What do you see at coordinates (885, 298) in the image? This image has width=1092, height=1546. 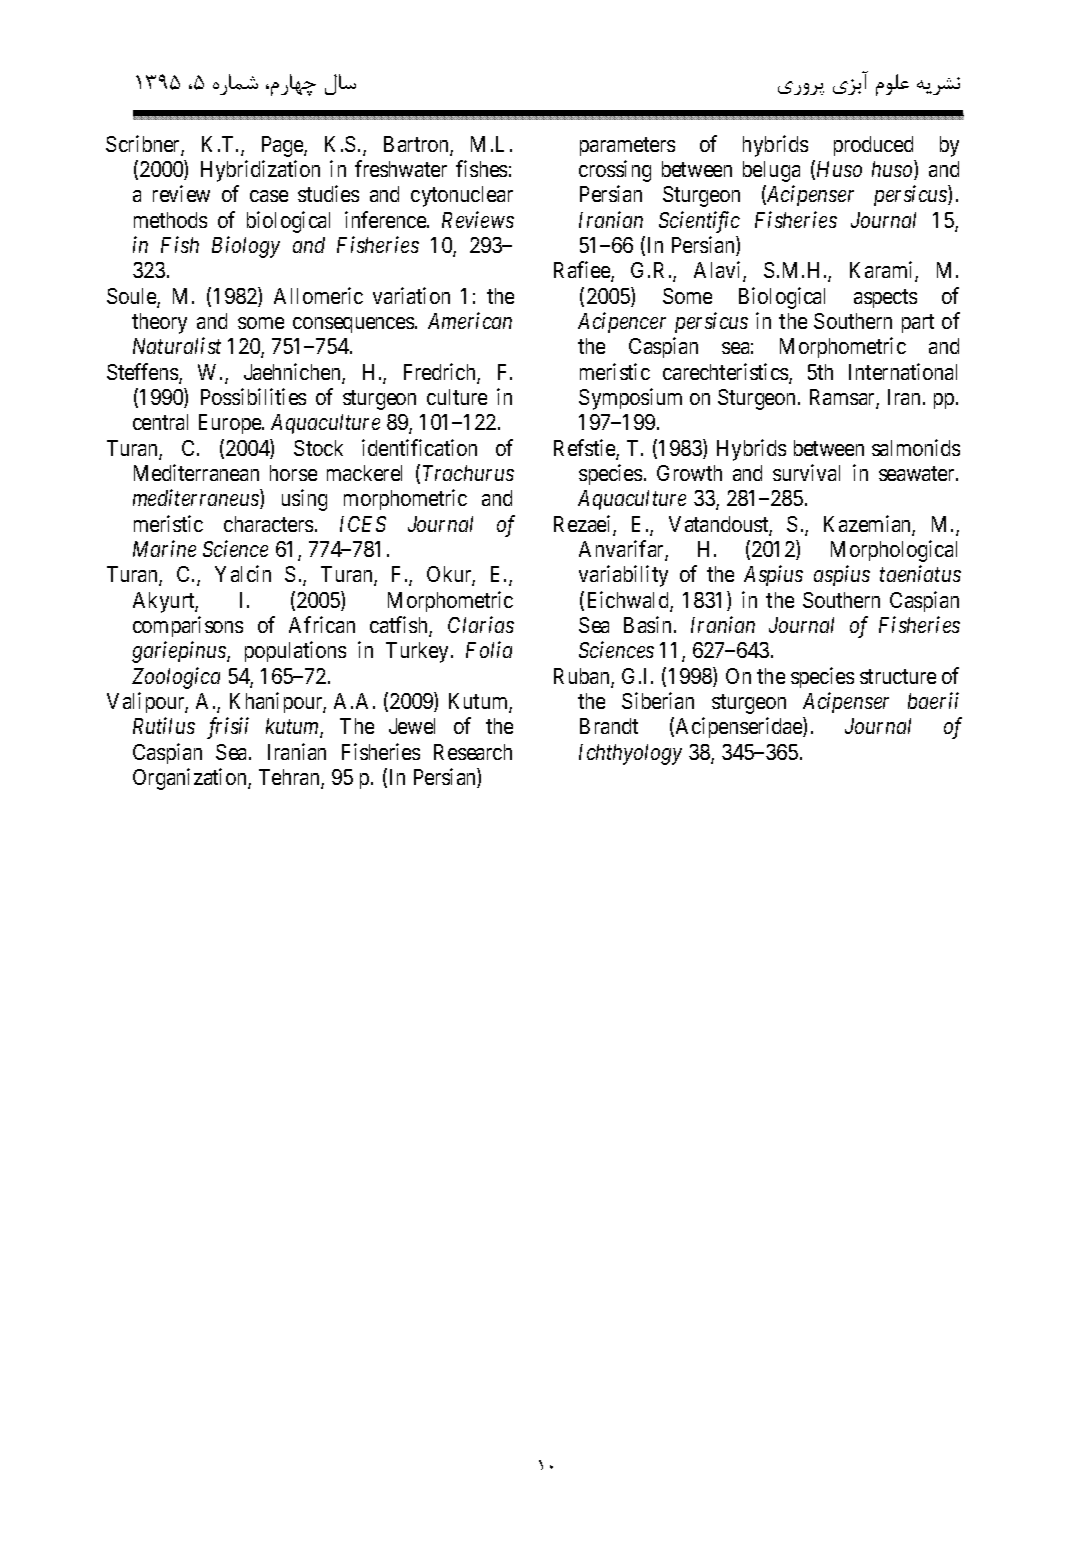 I see `aspects` at bounding box center [885, 298].
